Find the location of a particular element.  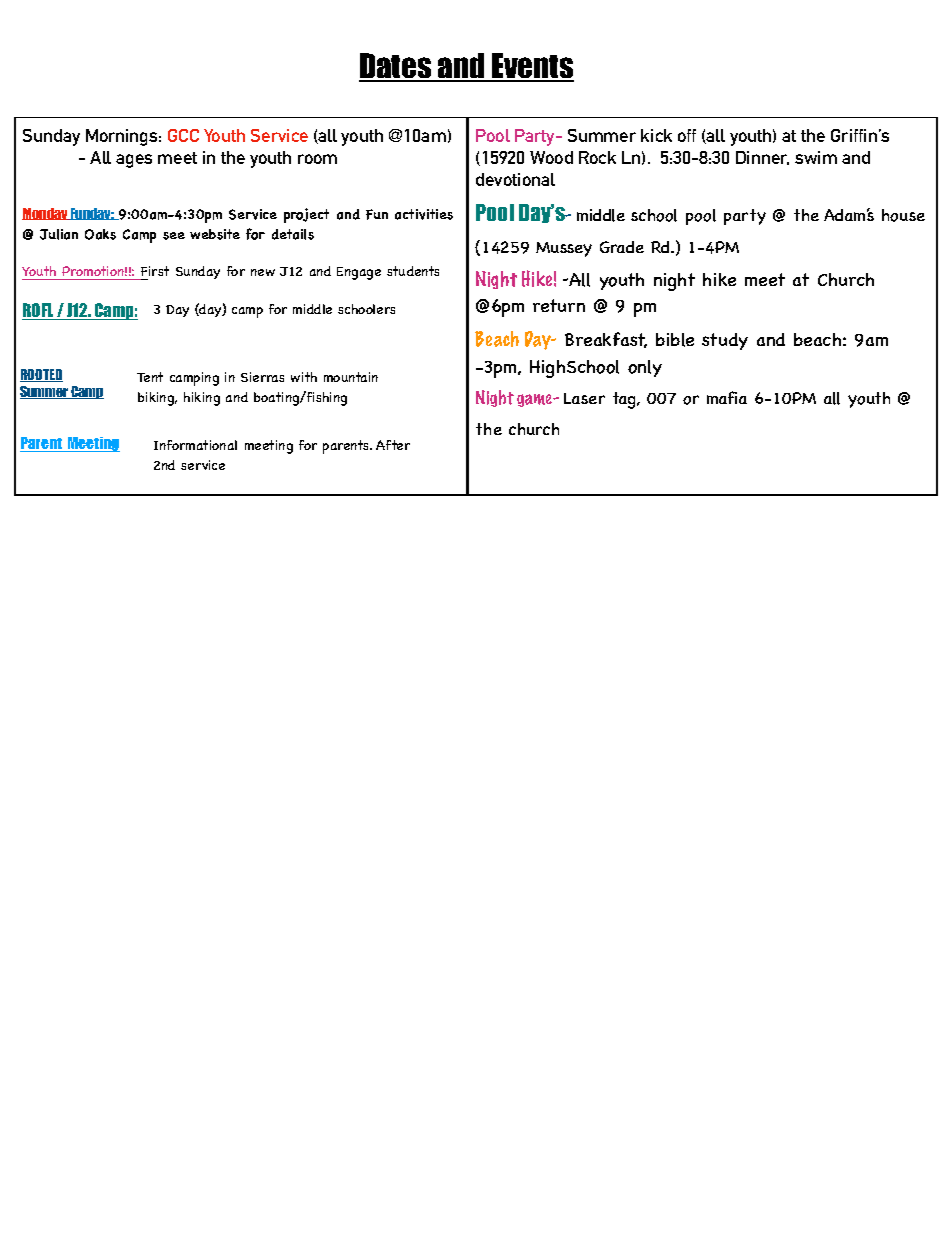

Informational is located at coordinates (195, 445).
